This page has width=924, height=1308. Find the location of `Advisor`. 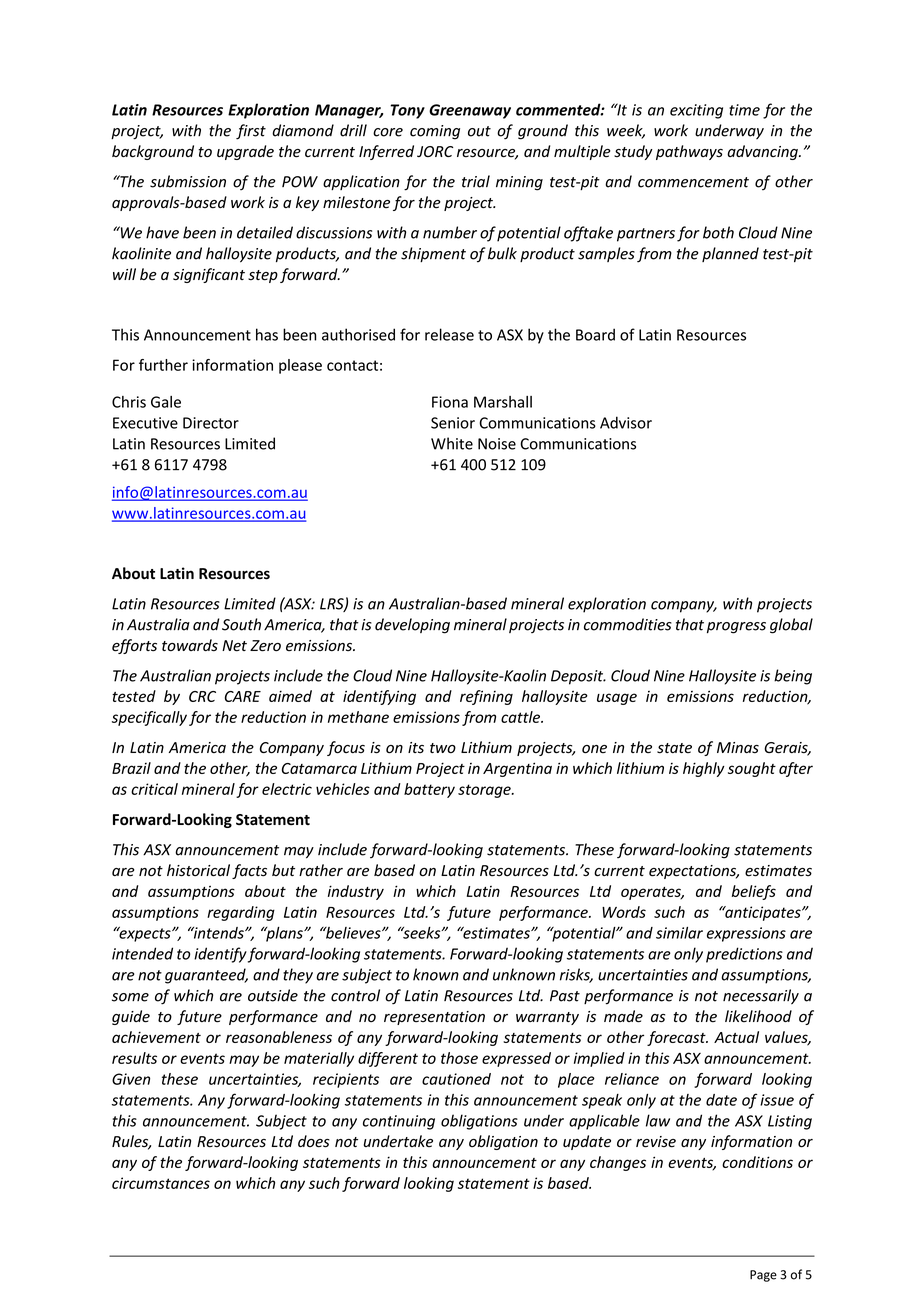

Advisor is located at coordinates (626, 422).
